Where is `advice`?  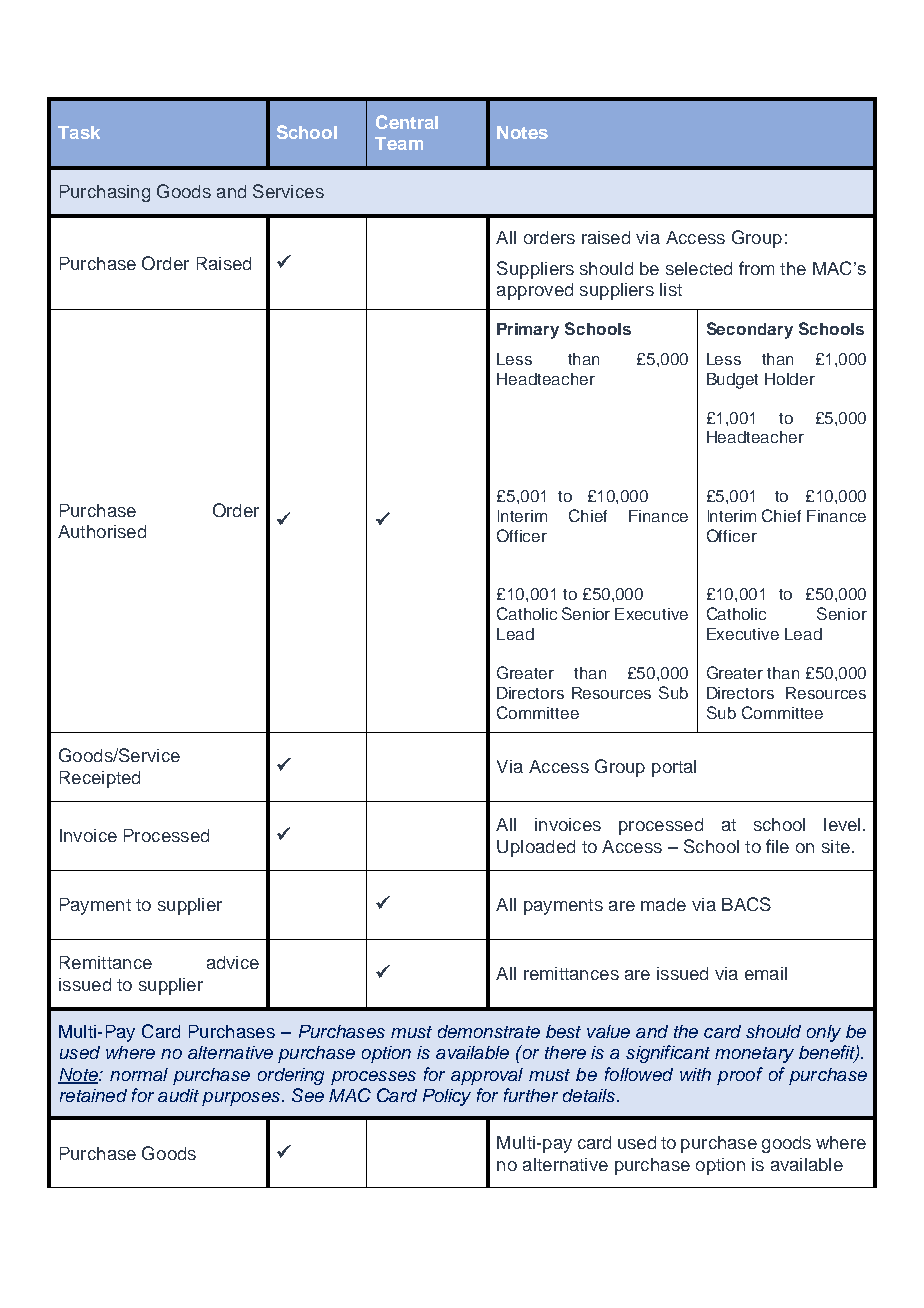 advice is located at coordinates (233, 962).
